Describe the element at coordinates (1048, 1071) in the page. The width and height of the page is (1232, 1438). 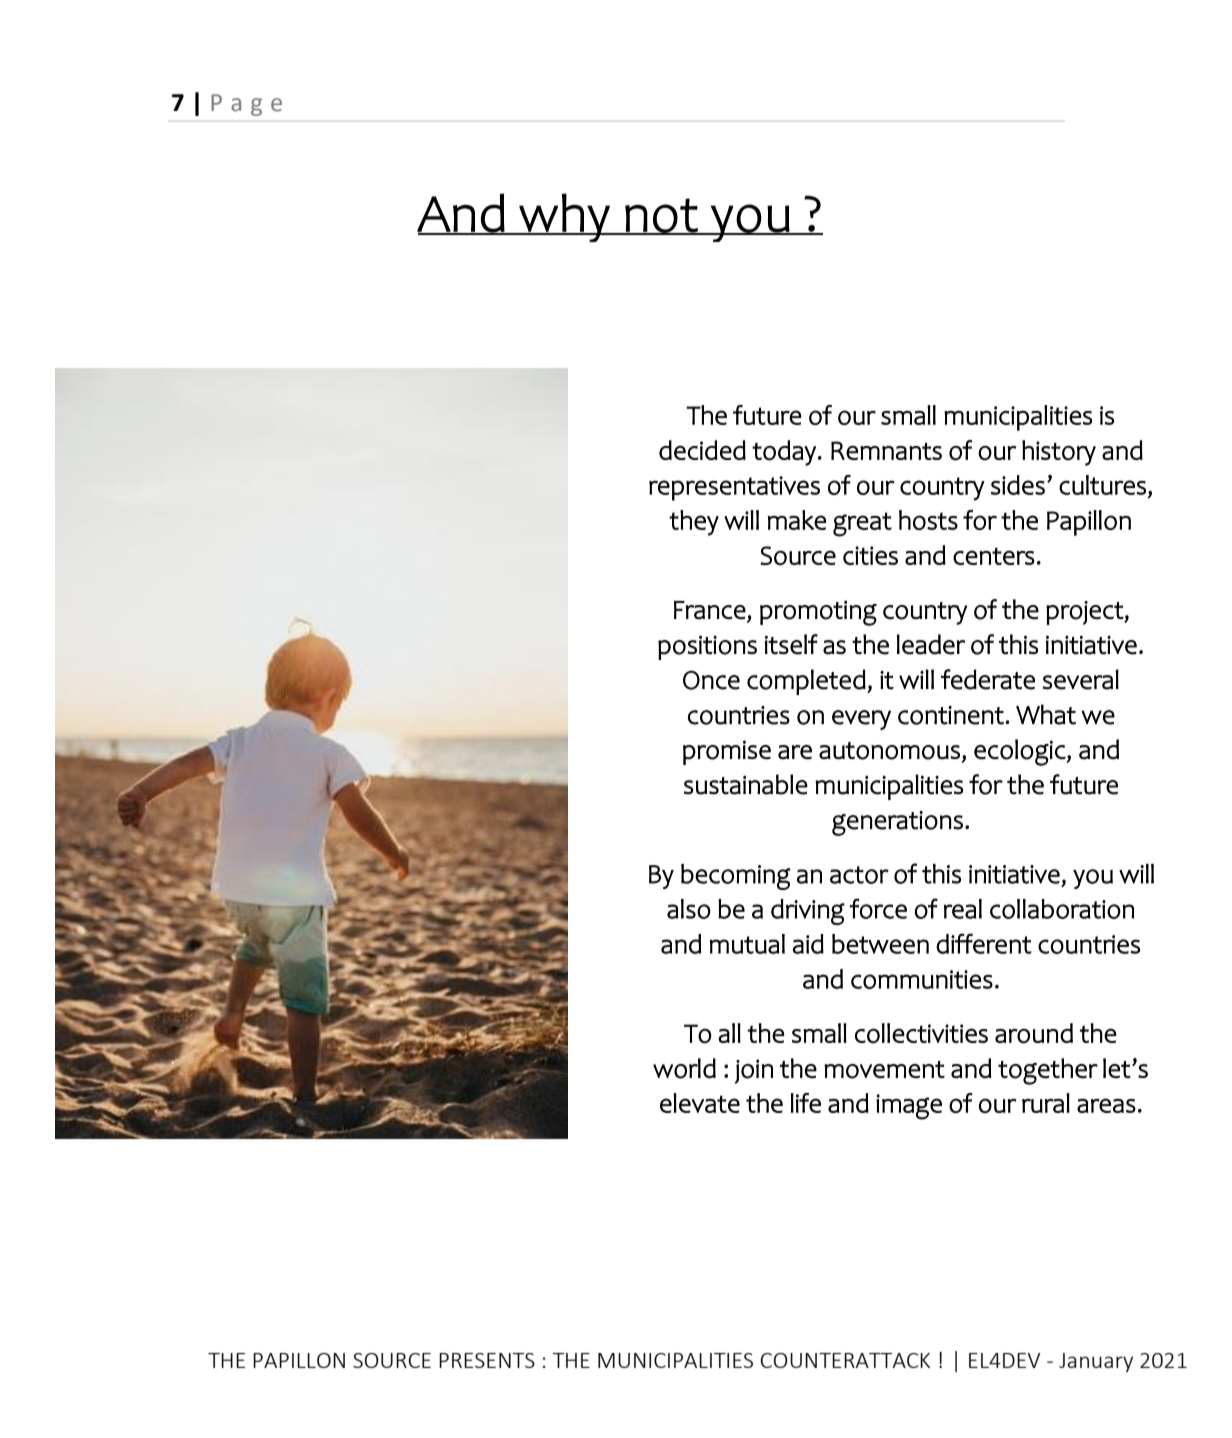
I see `together` at that location.
